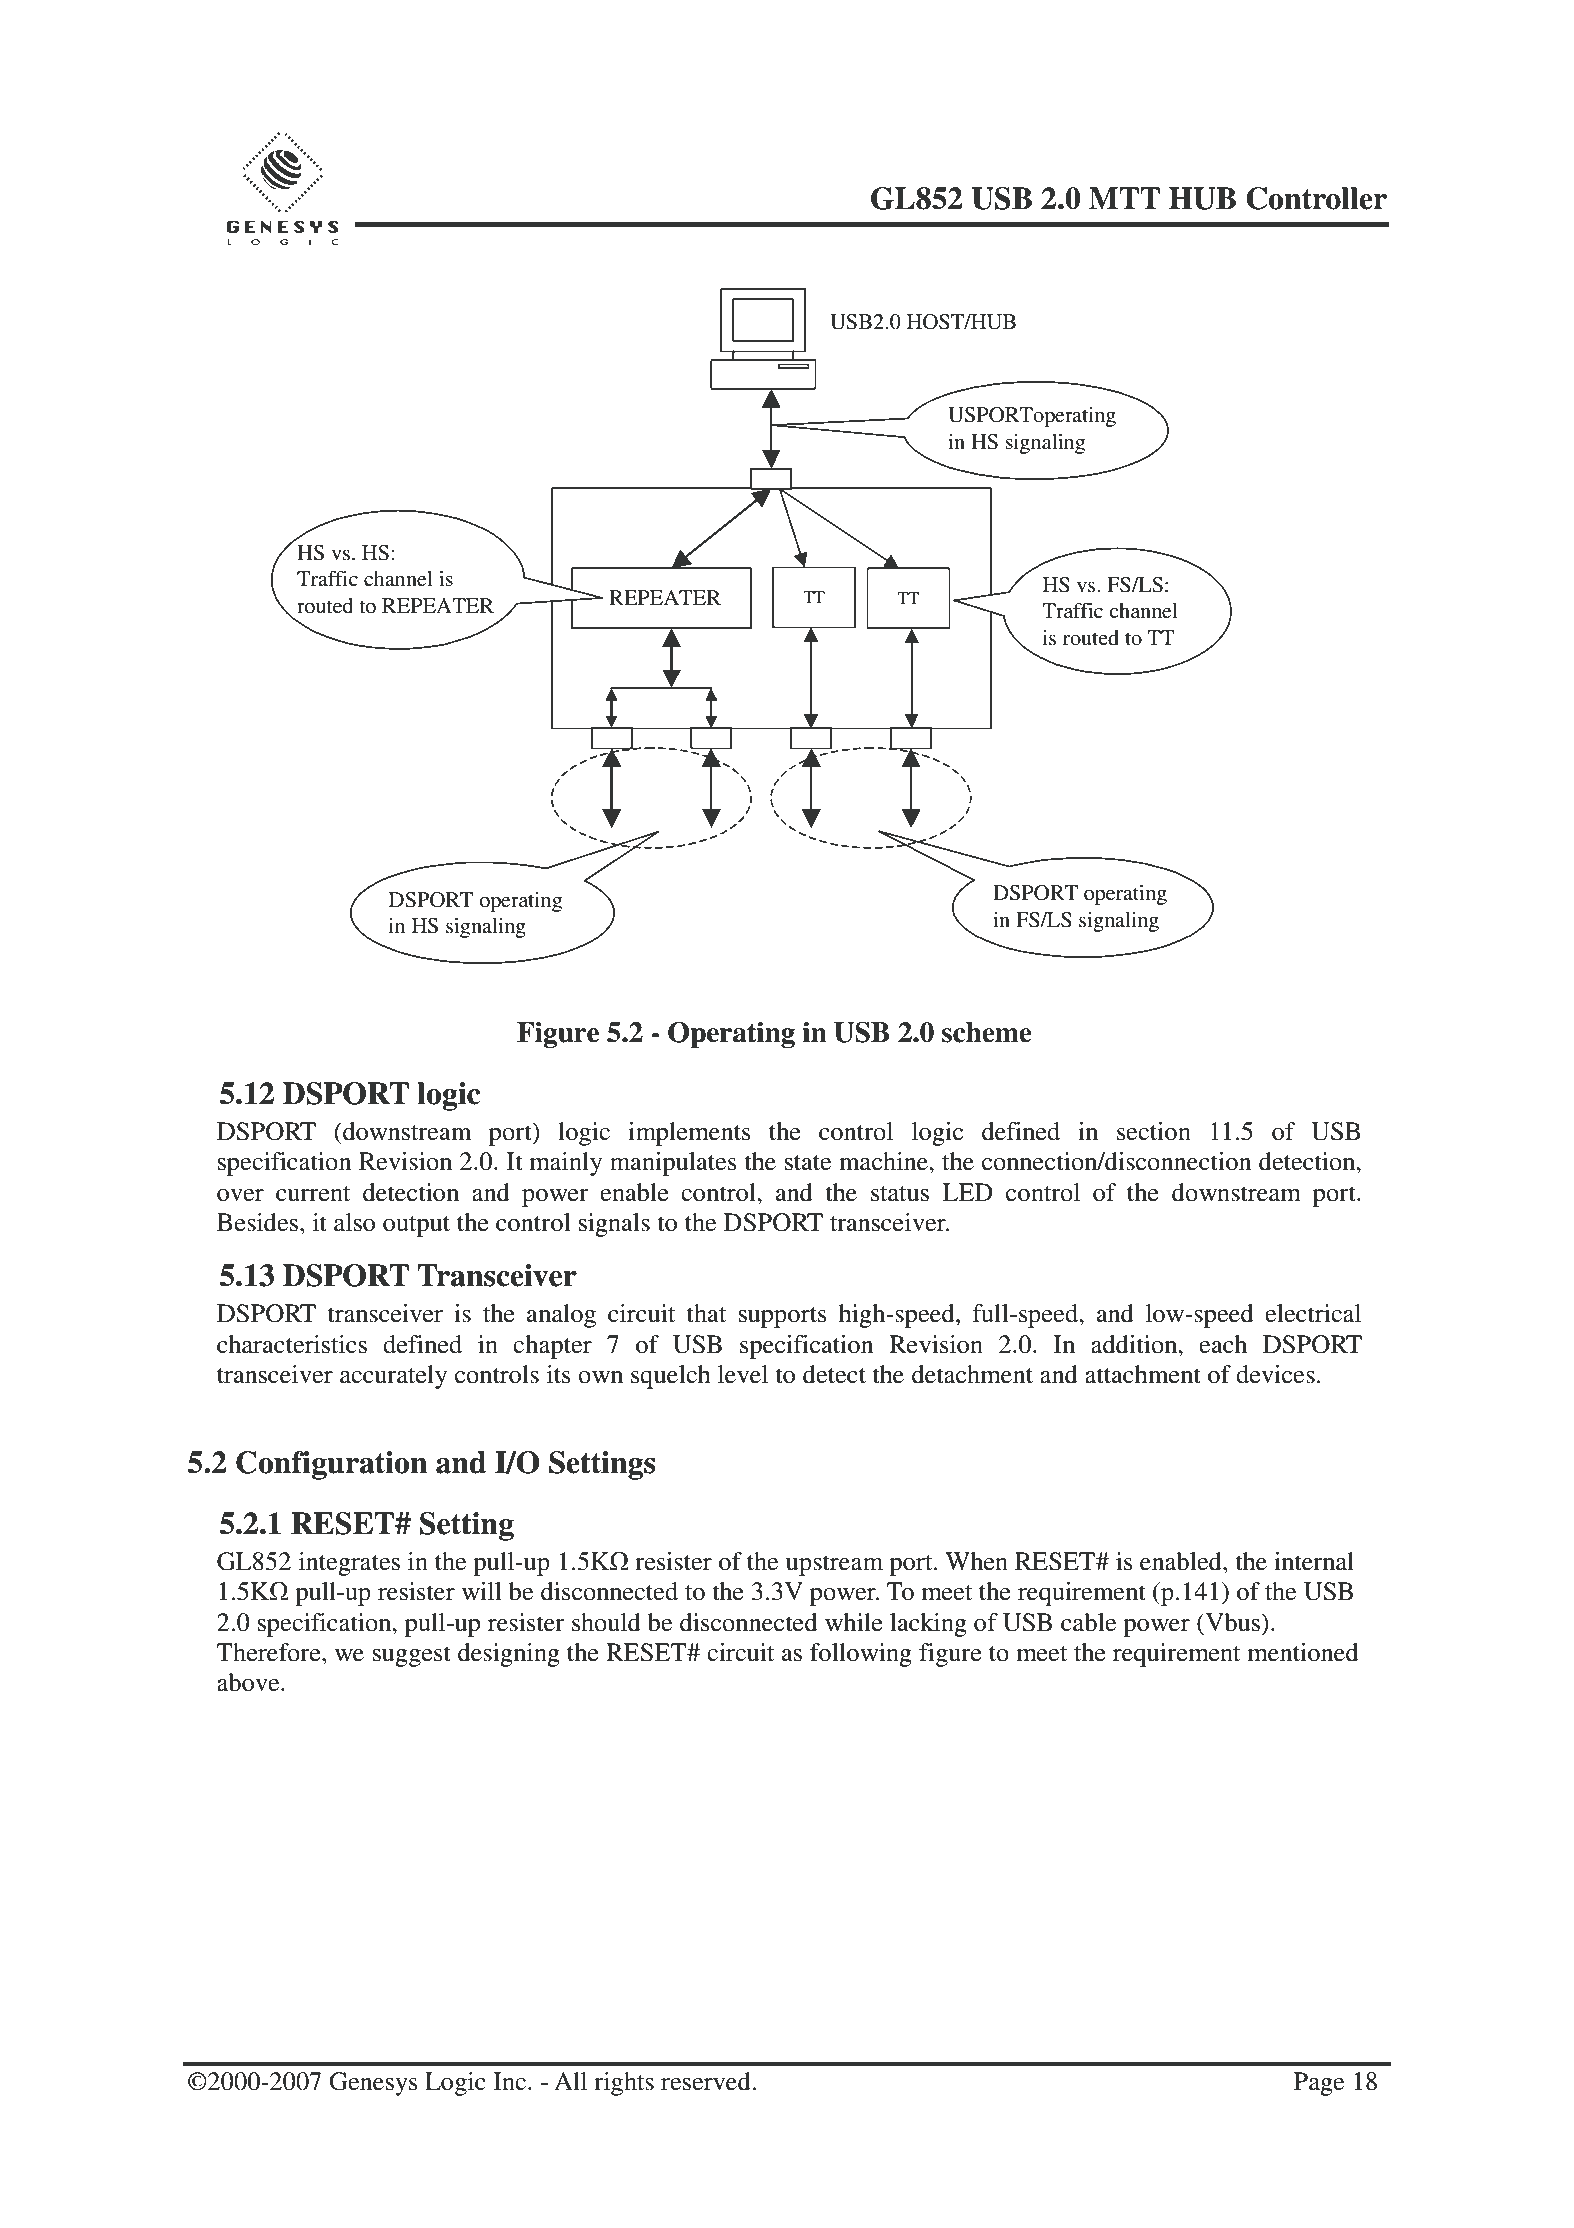  Describe the element at coordinates (1303, 1652) in the screenshot. I see `mentioned` at that location.
